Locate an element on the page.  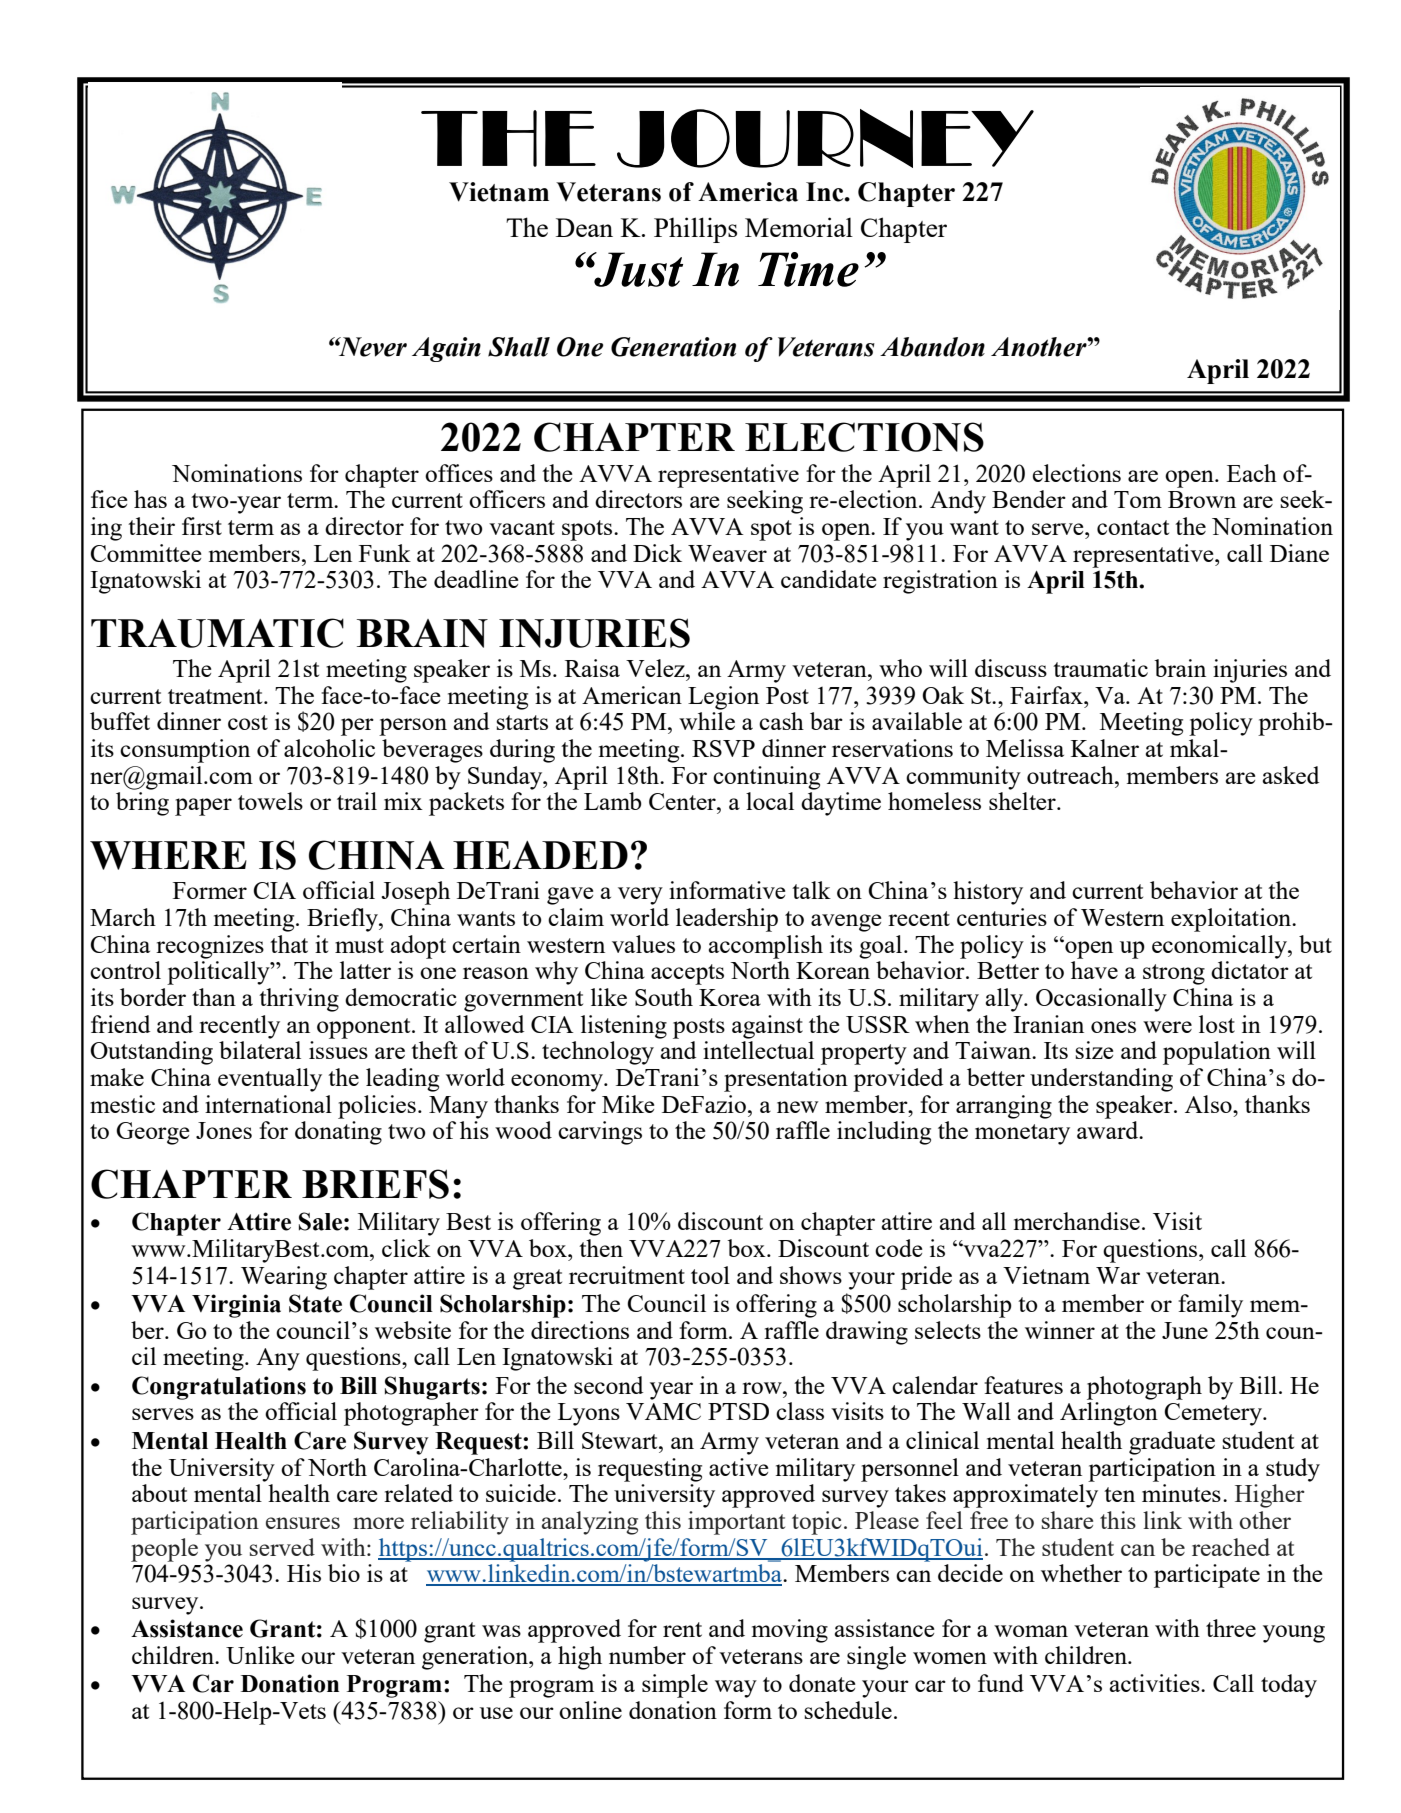
Abandon is located at coordinates (932, 347).
